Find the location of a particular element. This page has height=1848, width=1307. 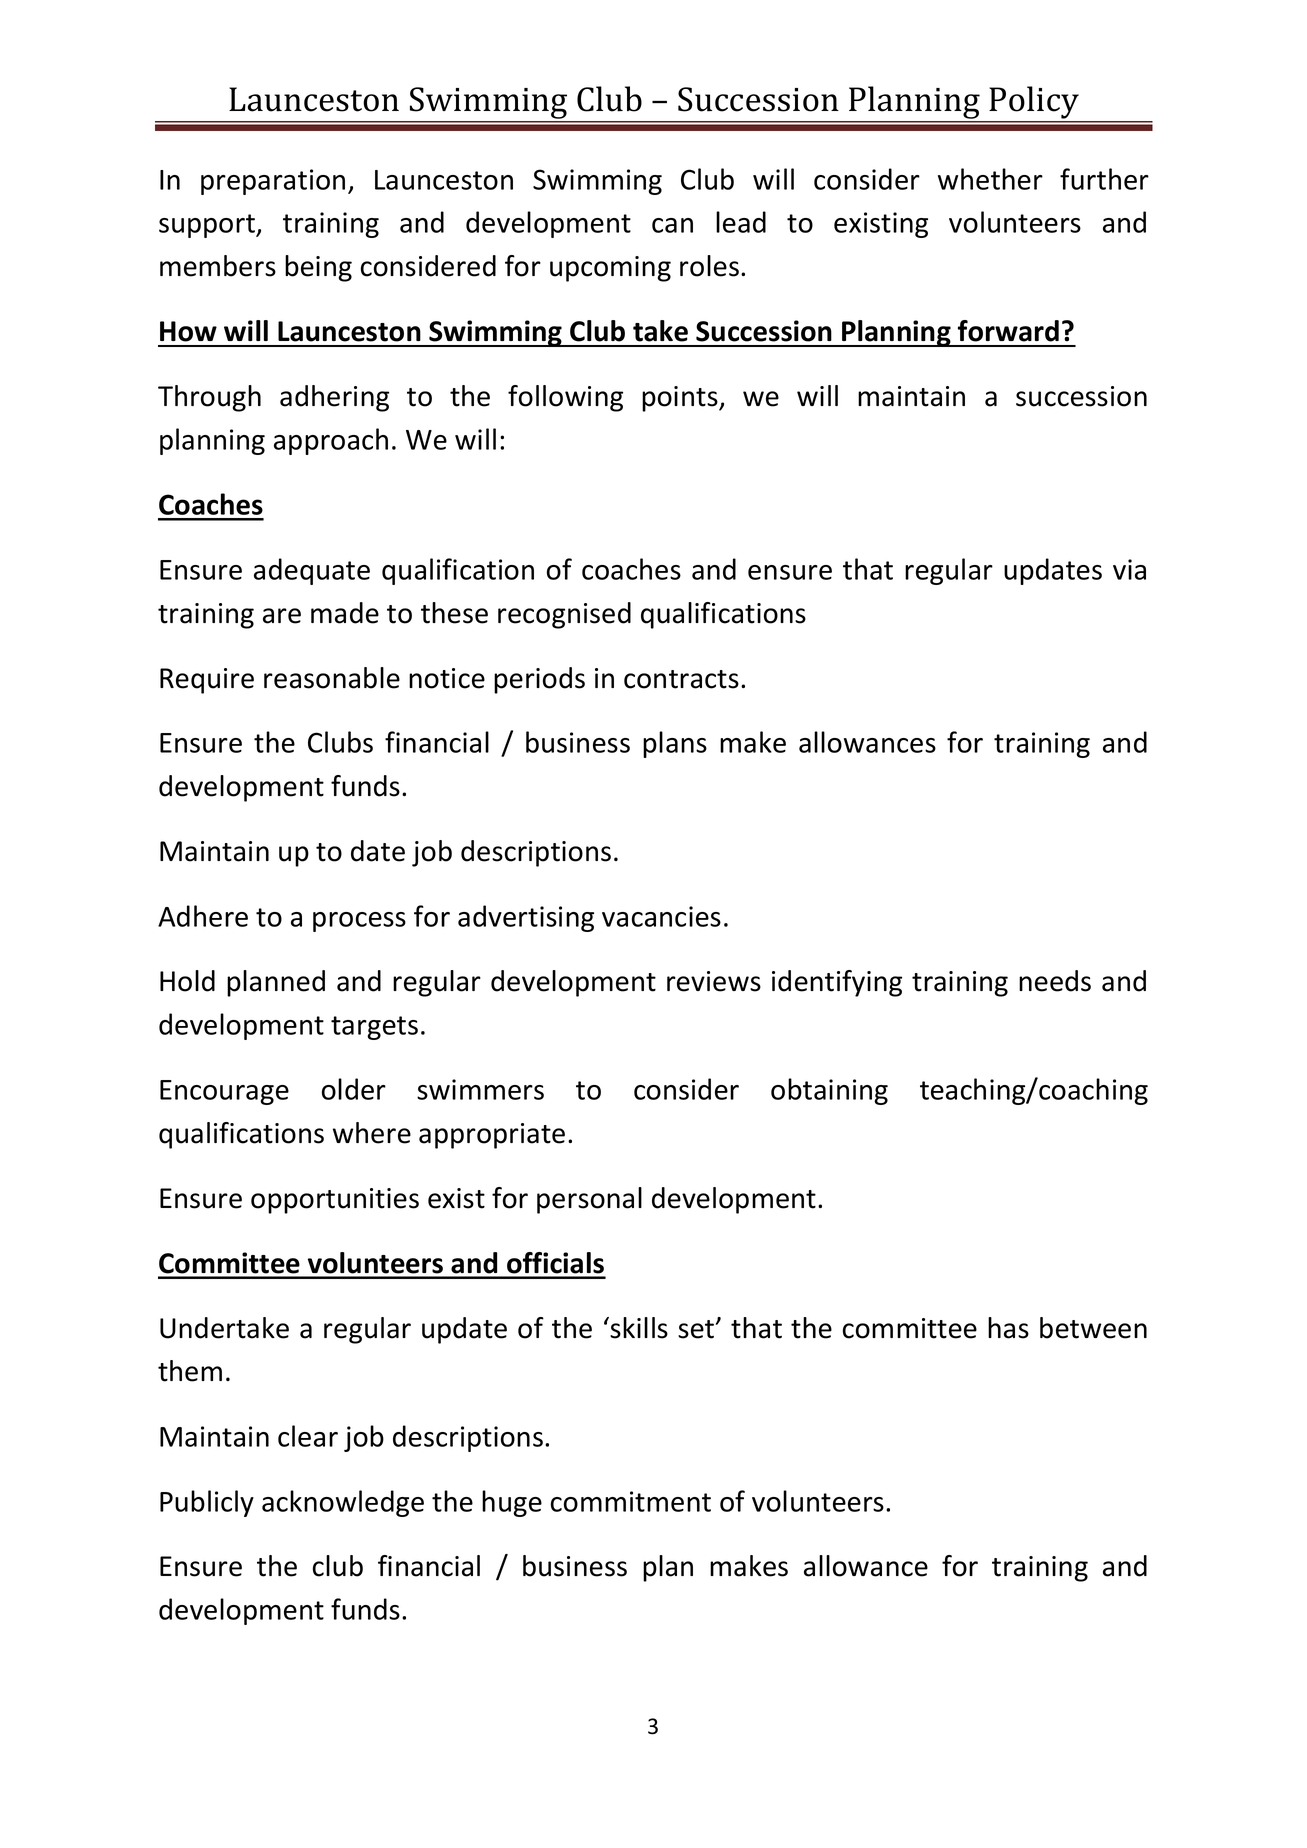

lead is located at coordinates (741, 222).
